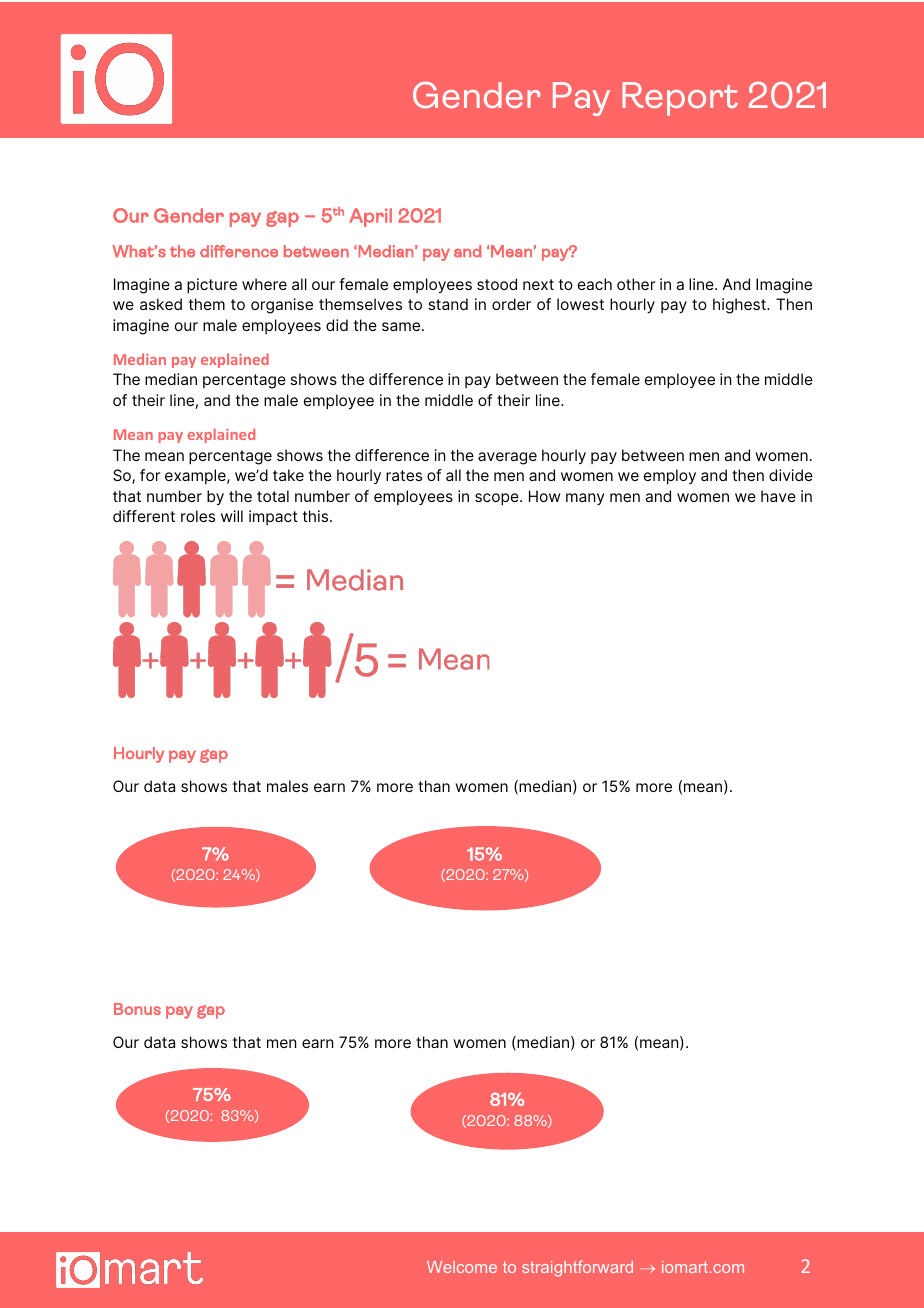 Image resolution: width=924 pixels, height=1308 pixels. What do you see at coordinates (791, 475) in the document?
I see `divide` at bounding box center [791, 475].
